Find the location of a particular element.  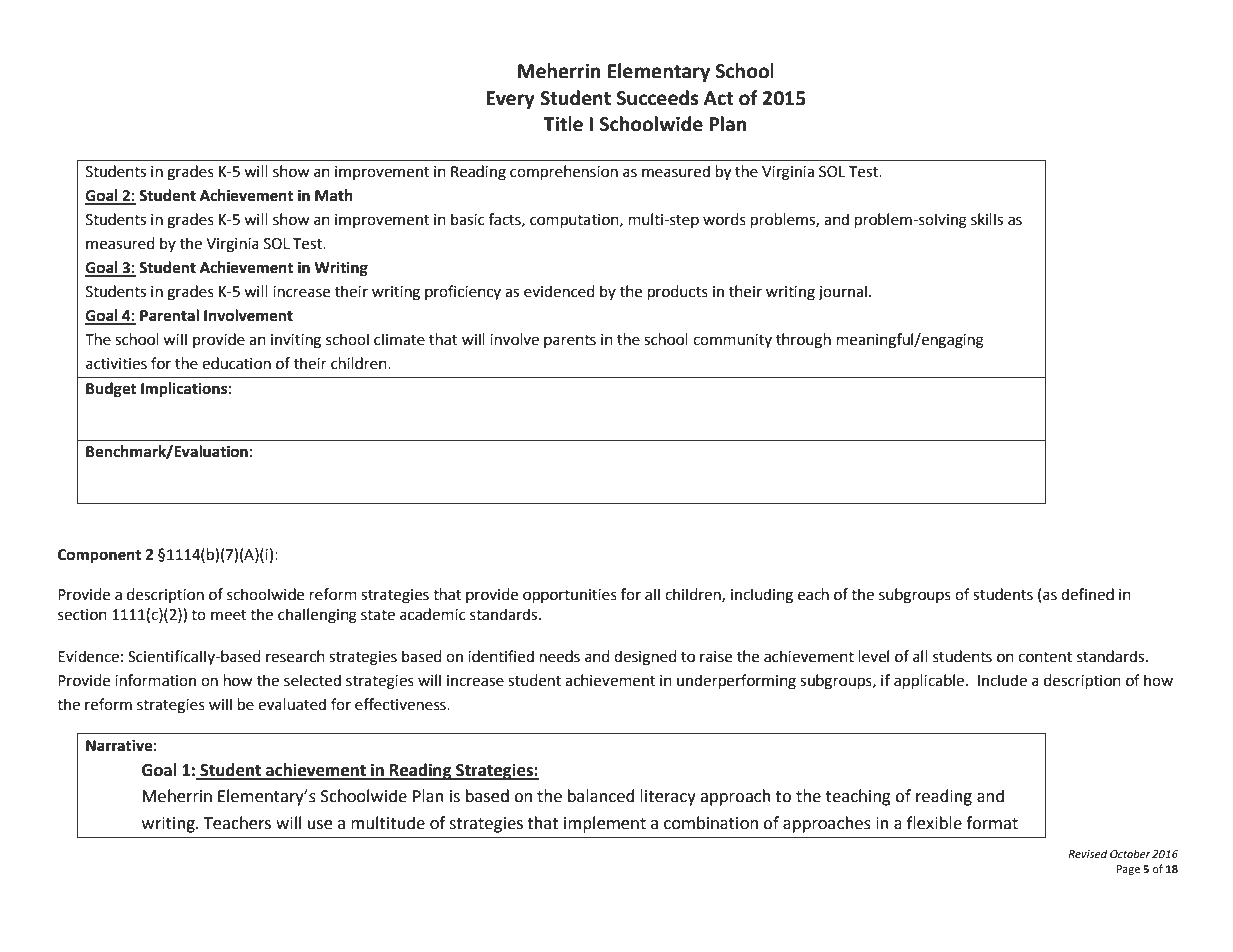

skills is located at coordinates (987, 219).
